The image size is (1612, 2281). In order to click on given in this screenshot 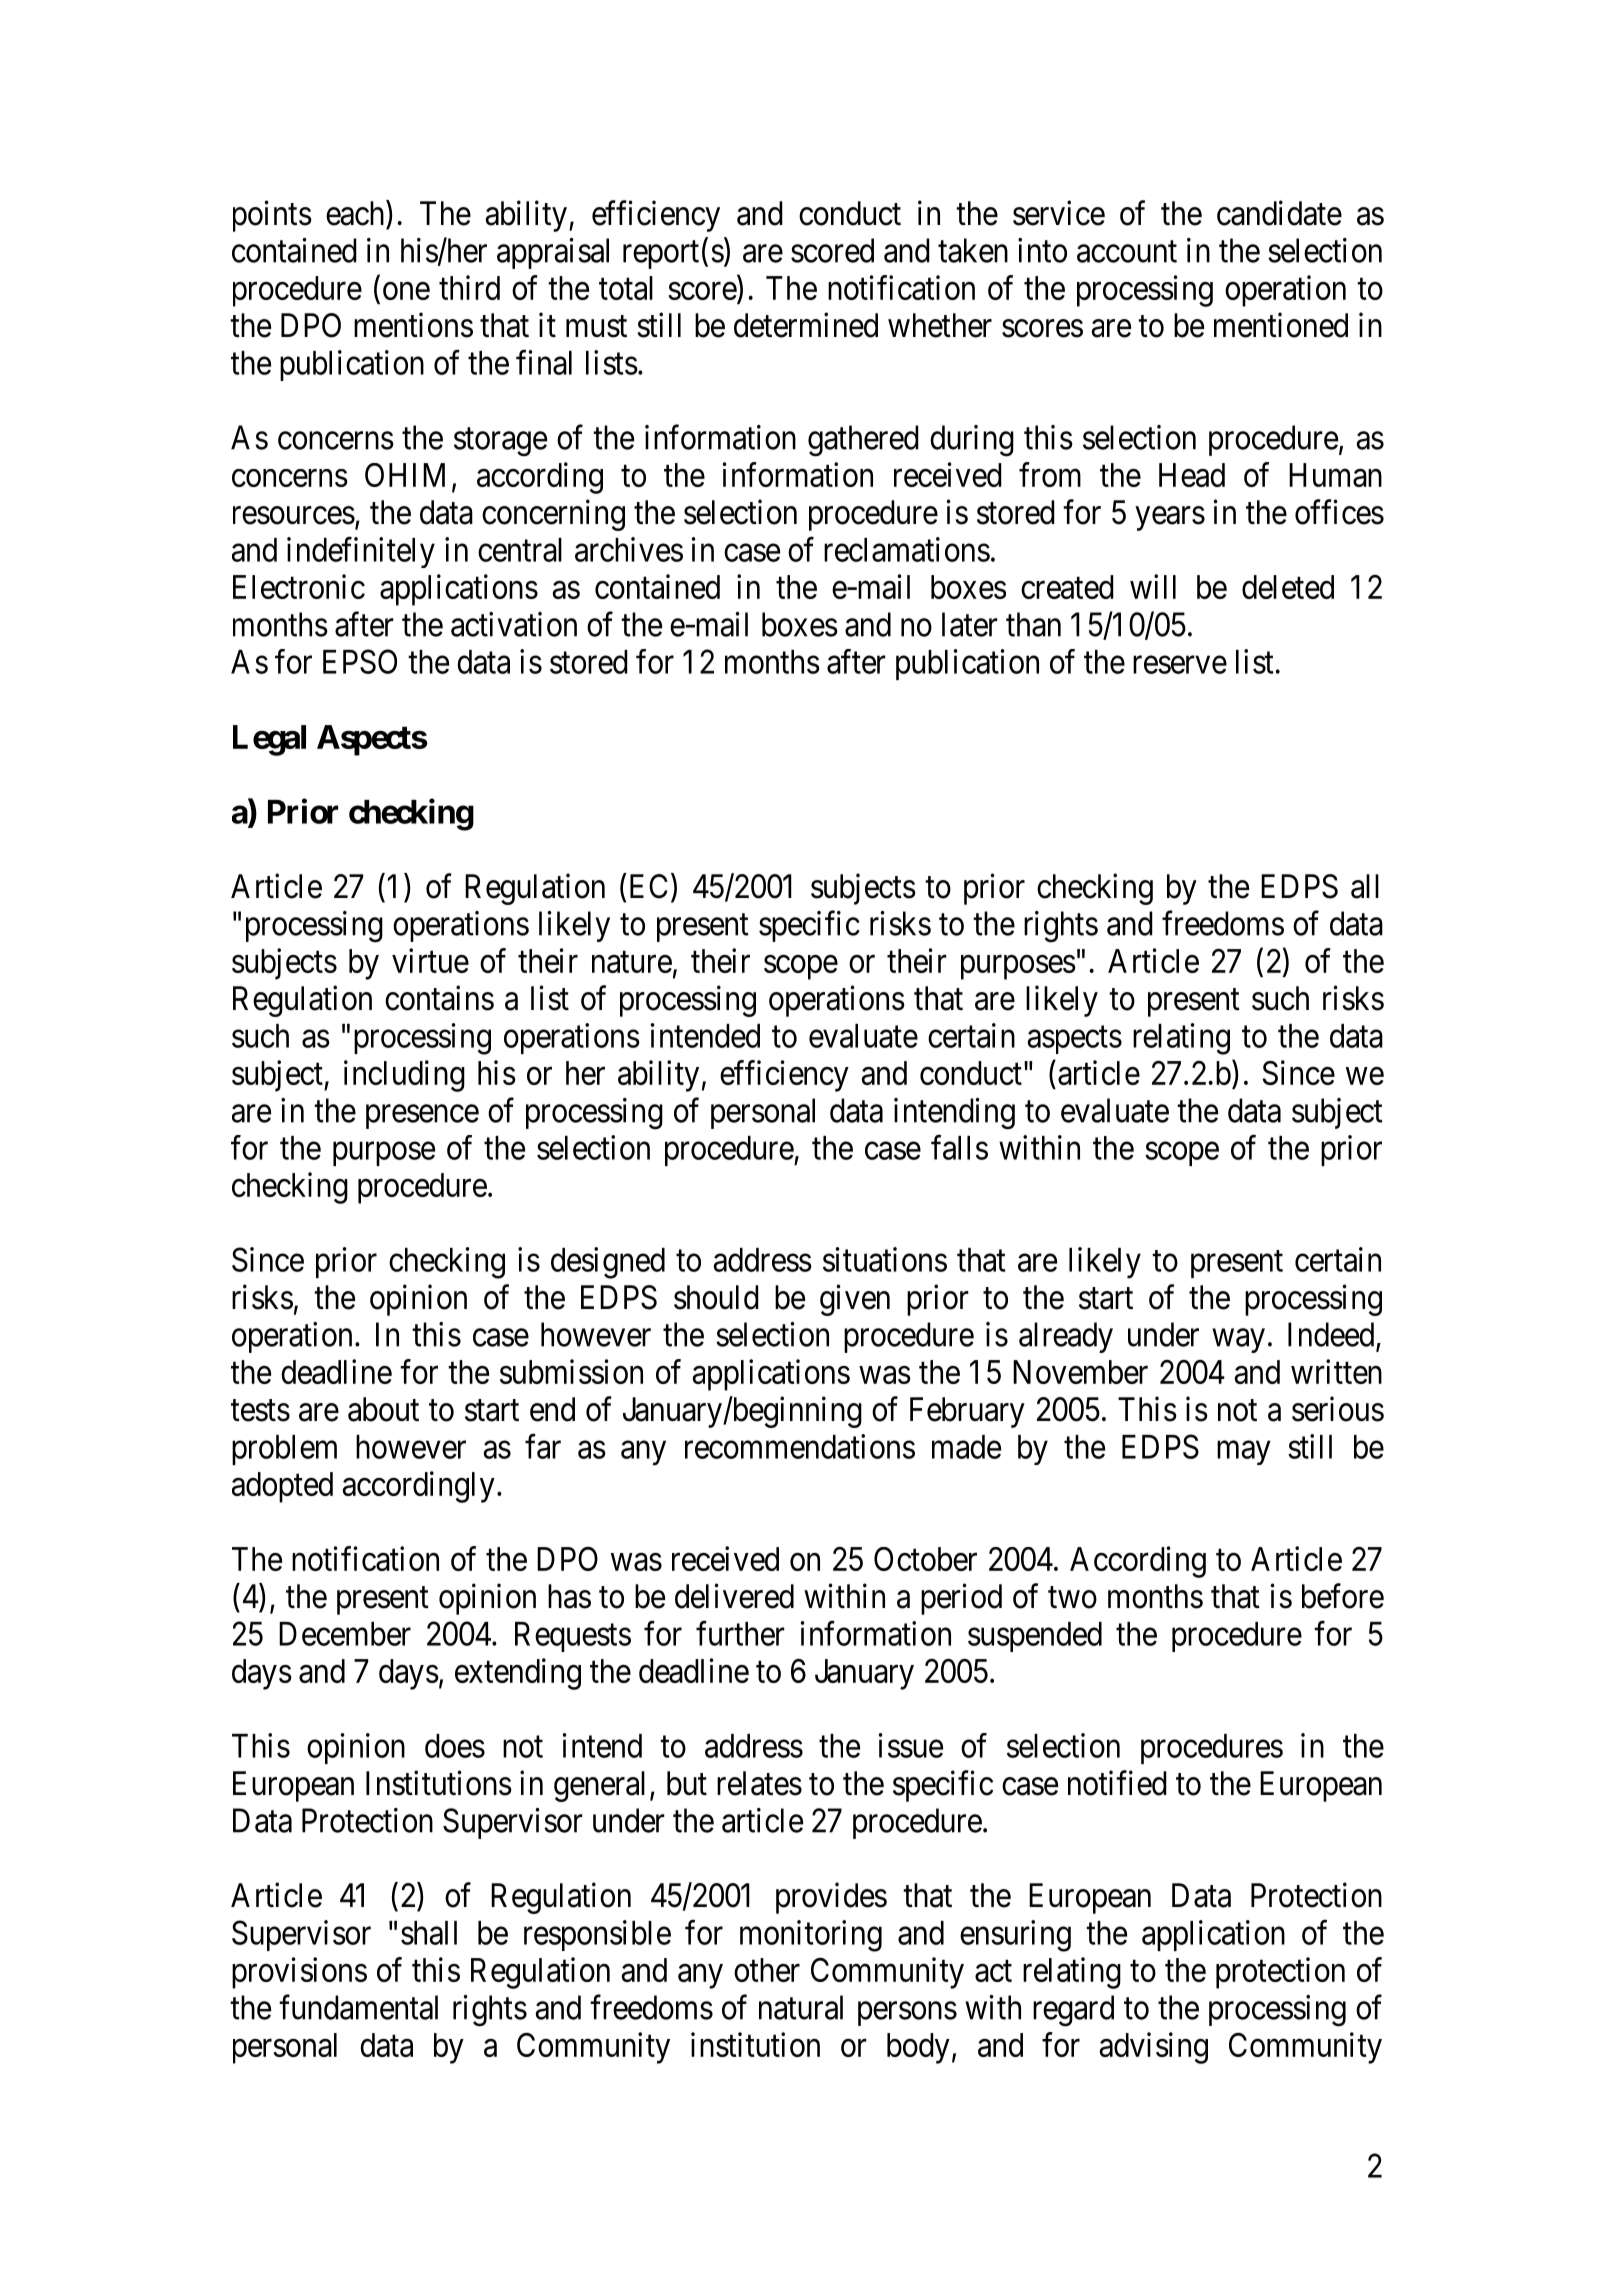, I will do `click(855, 1300)`.
